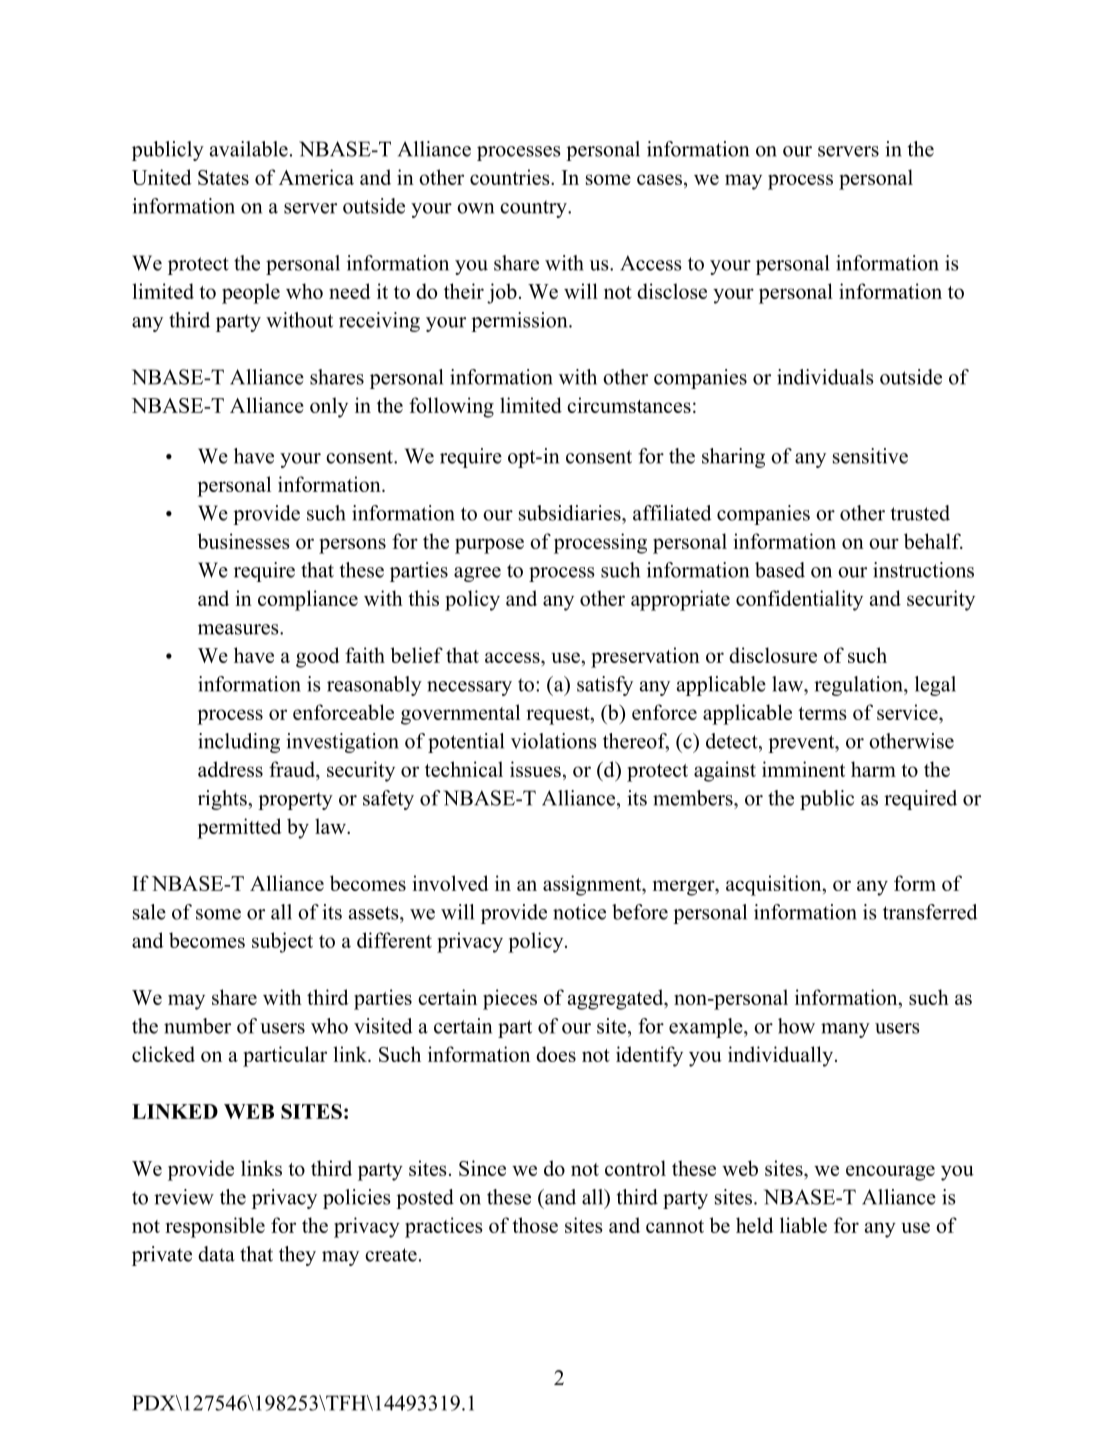  What do you see at coordinates (215, 1227) in the document?
I see `responsible` at bounding box center [215, 1227].
